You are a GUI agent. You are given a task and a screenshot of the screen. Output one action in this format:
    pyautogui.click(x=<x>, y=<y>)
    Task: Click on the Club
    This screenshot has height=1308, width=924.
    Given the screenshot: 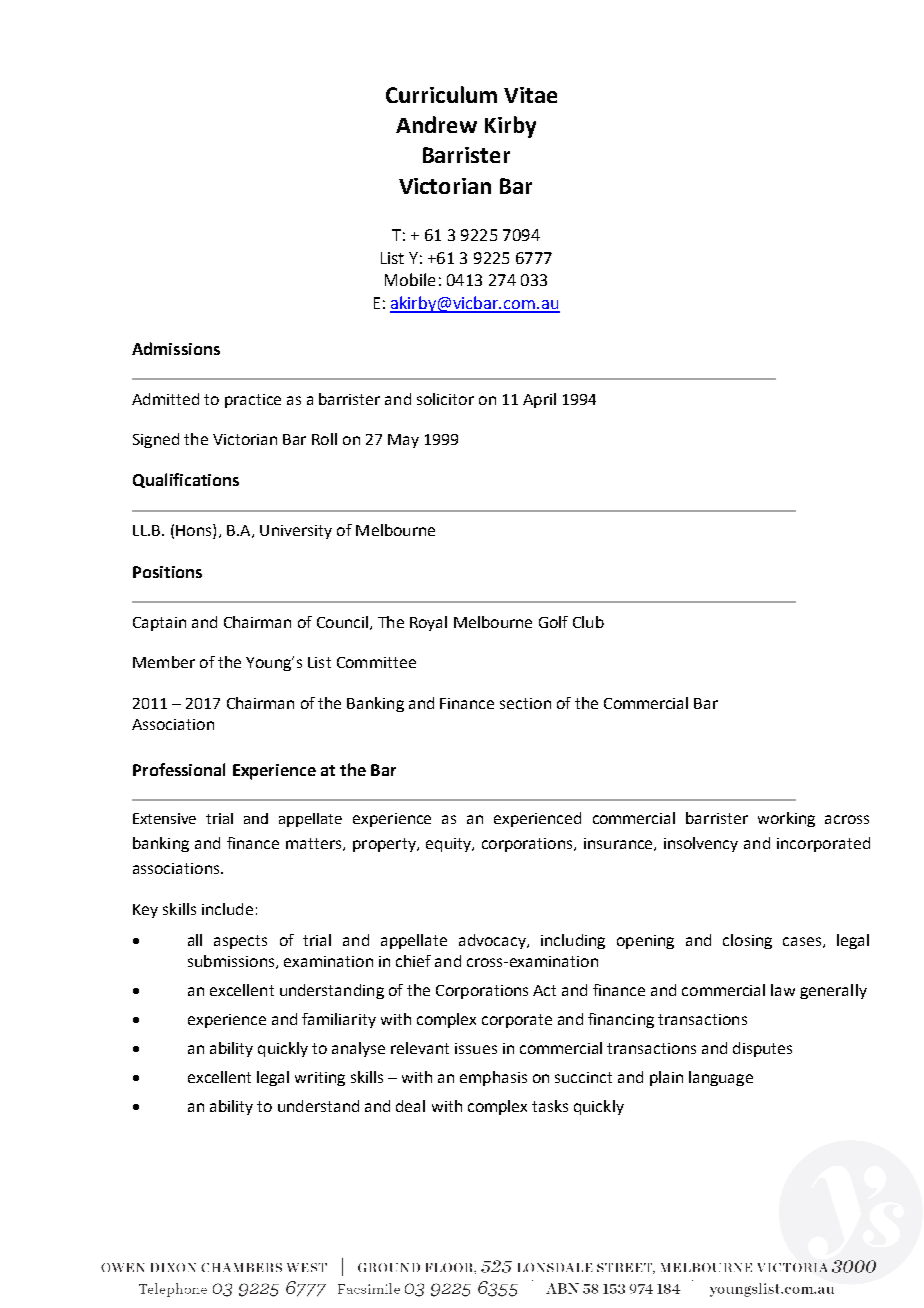 What is the action you would take?
    pyautogui.click(x=588, y=622)
